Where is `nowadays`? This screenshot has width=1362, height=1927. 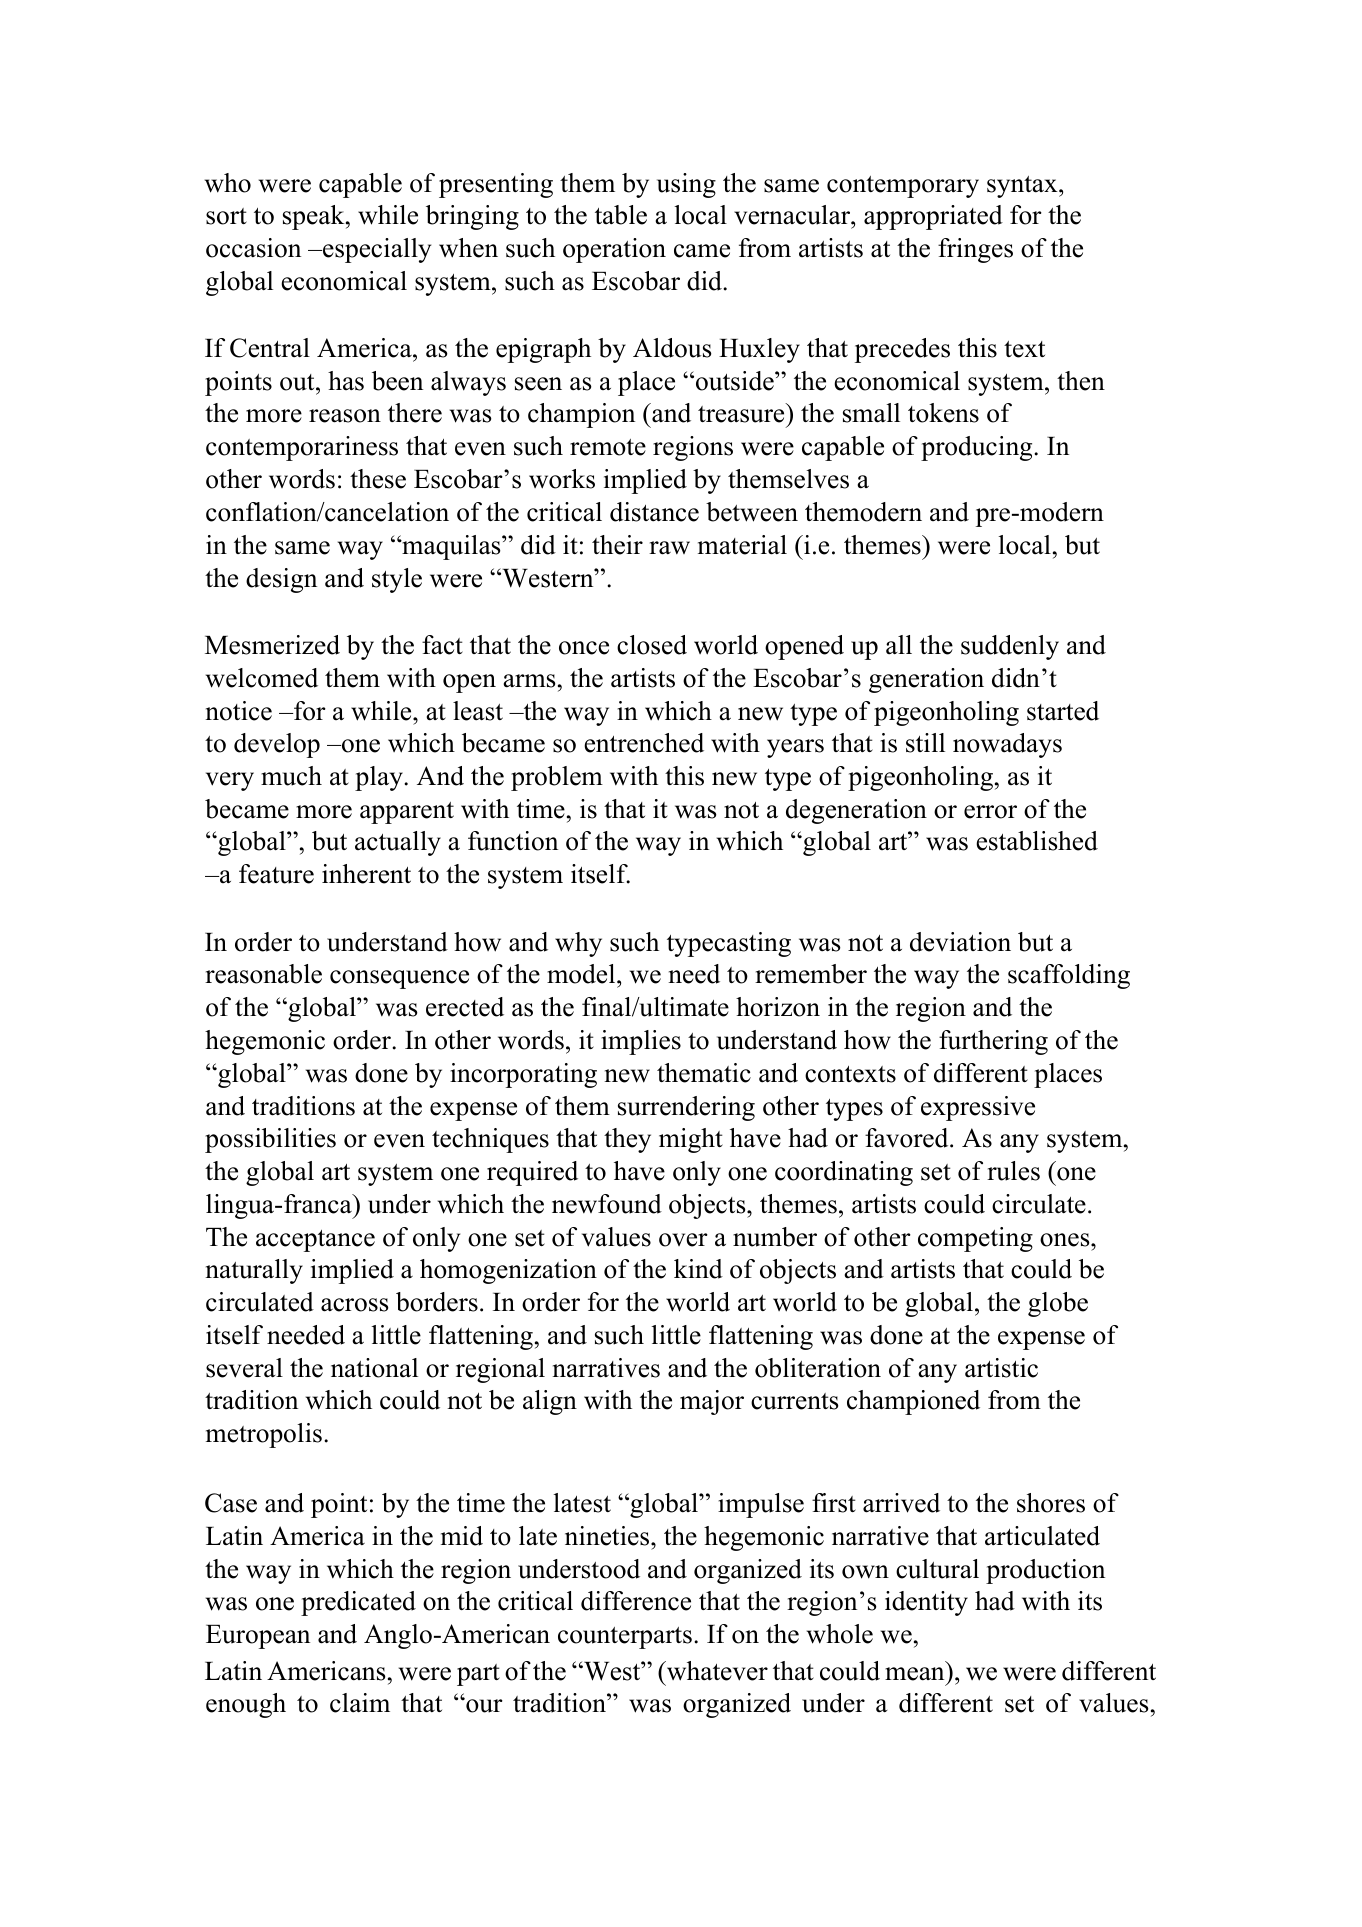
nowadays is located at coordinates (1007, 745).
